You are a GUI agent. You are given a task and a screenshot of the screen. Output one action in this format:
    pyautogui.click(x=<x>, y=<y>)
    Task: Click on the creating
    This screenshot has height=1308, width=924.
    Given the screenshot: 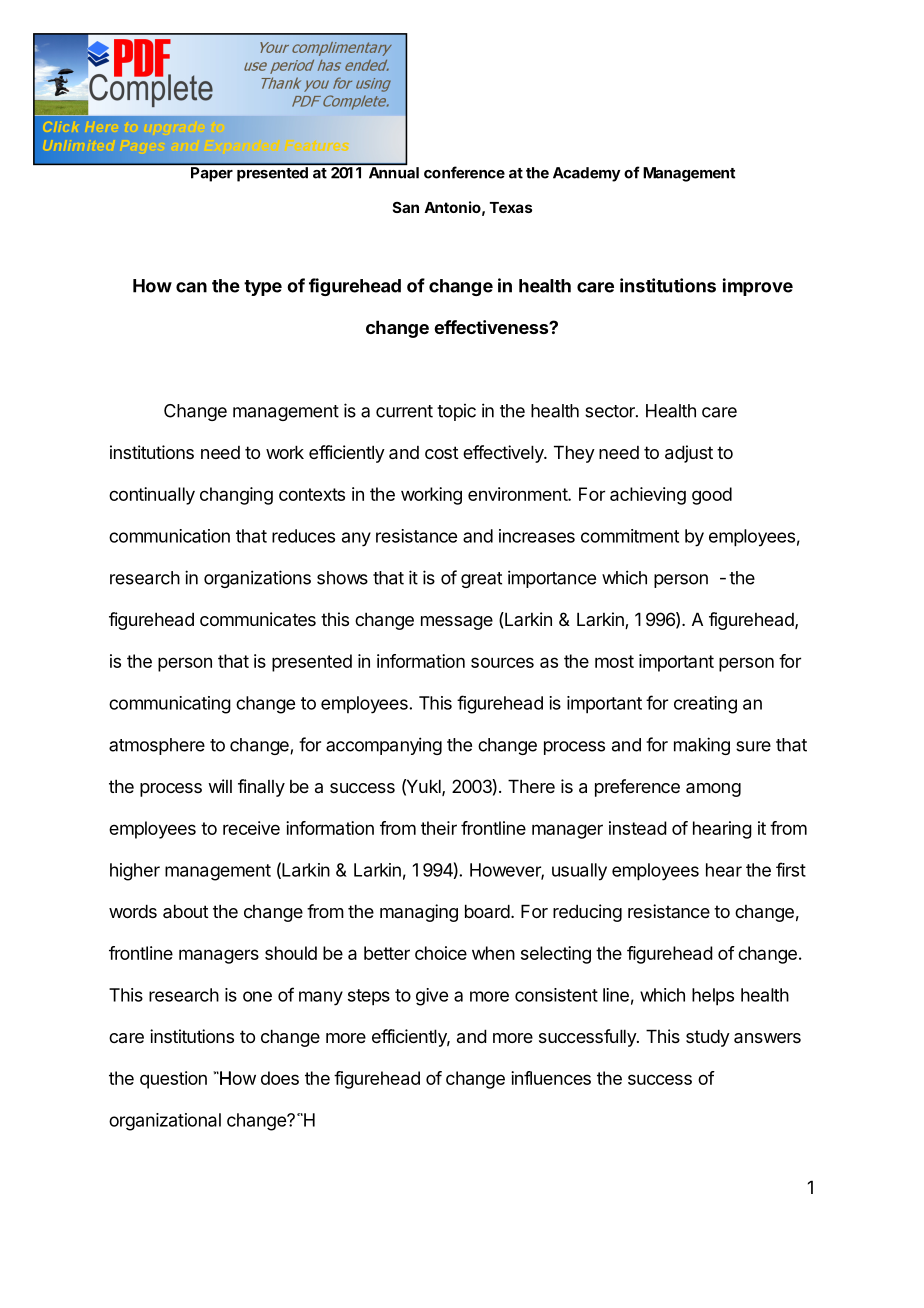 What is the action you would take?
    pyautogui.click(x=705, y=705)
